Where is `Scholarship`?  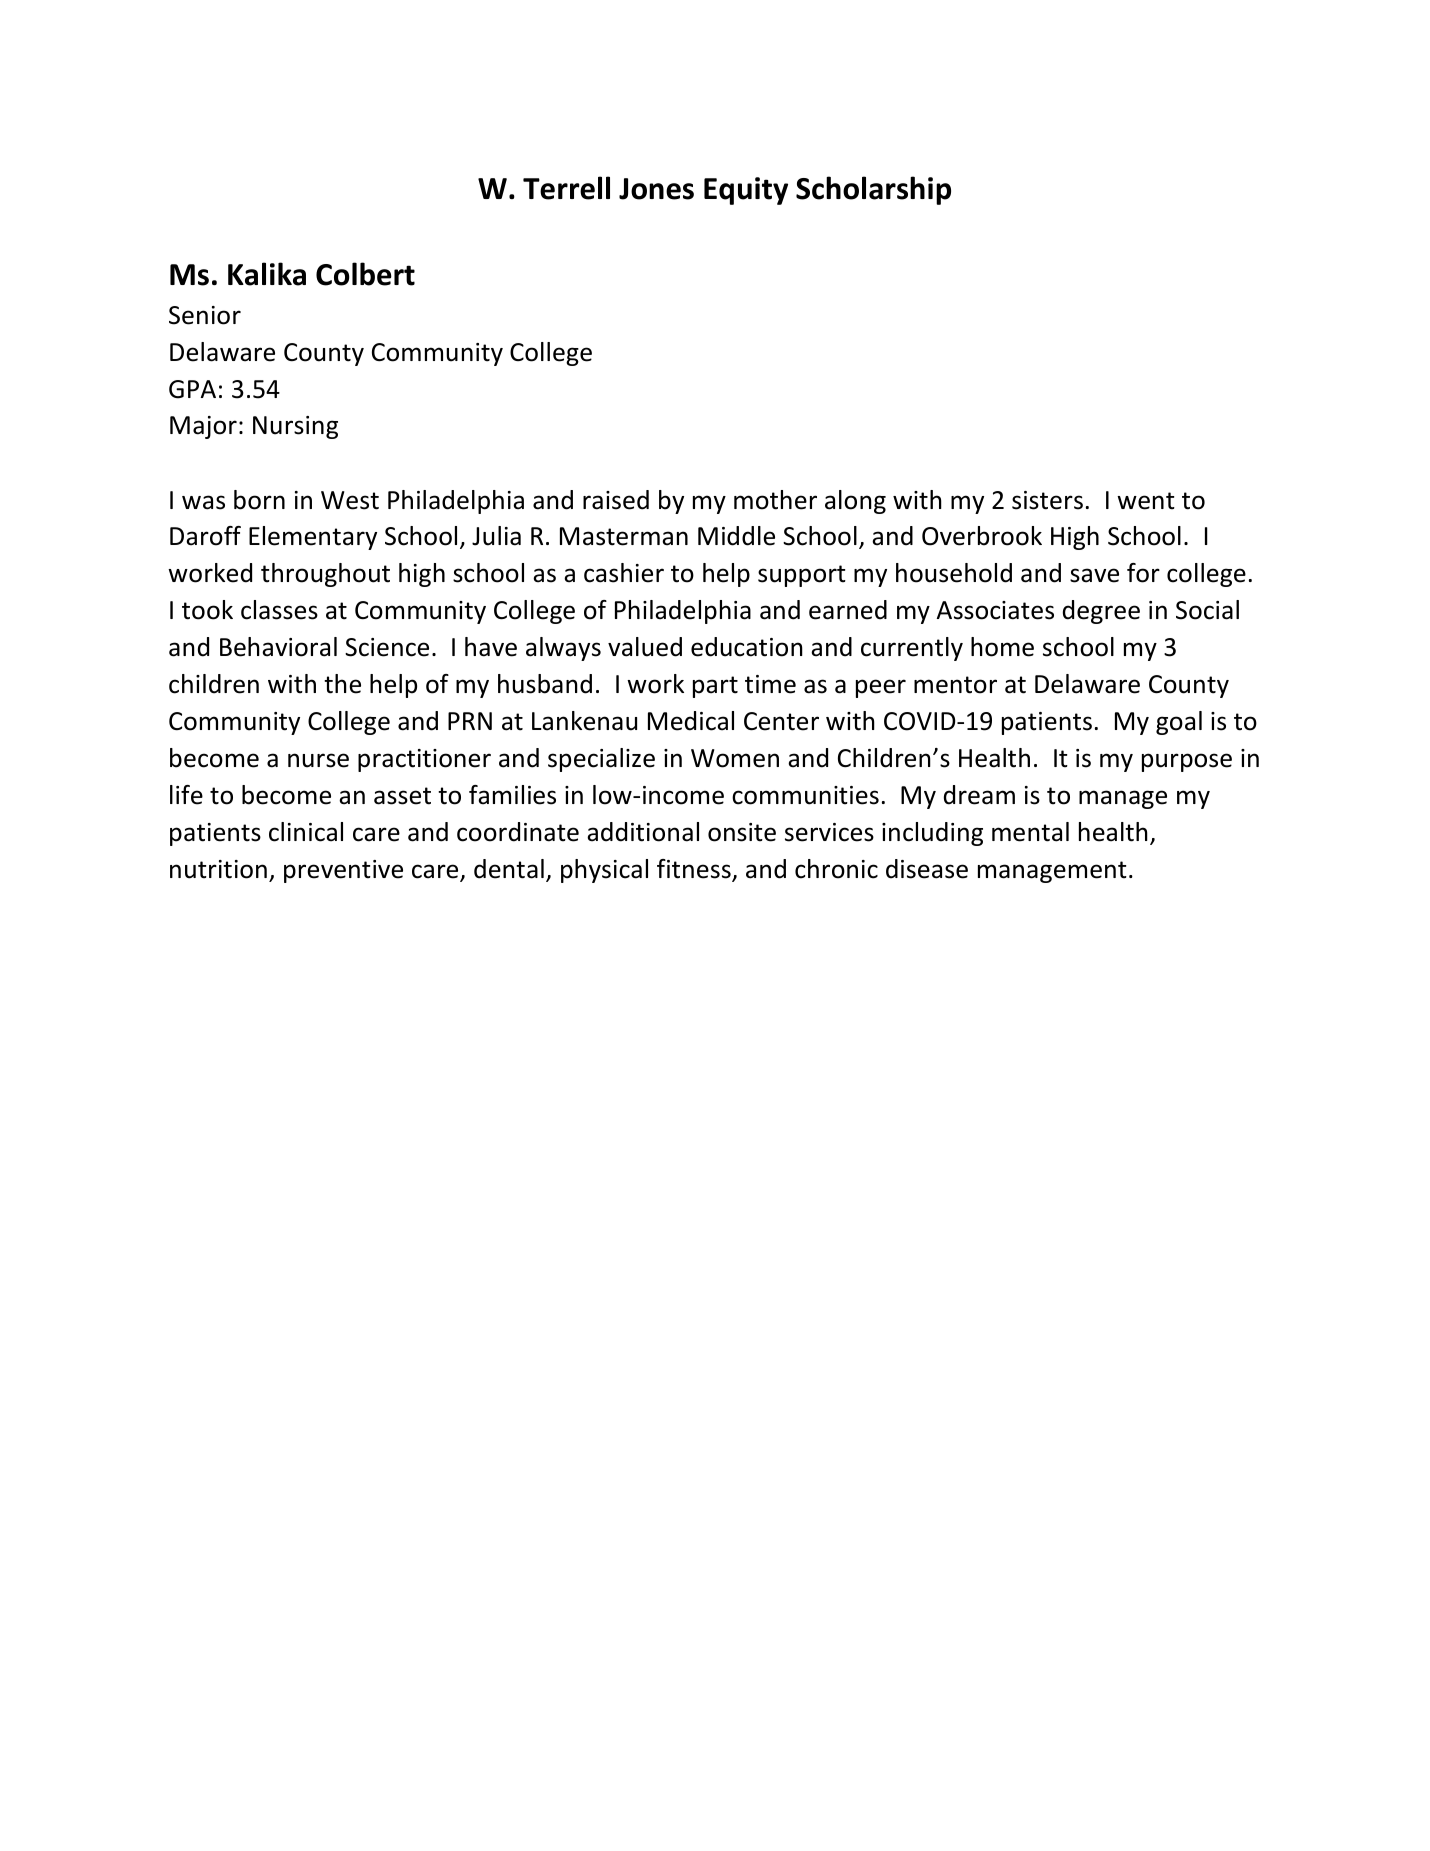 Scholarship is located at coordinates (873, 190).
